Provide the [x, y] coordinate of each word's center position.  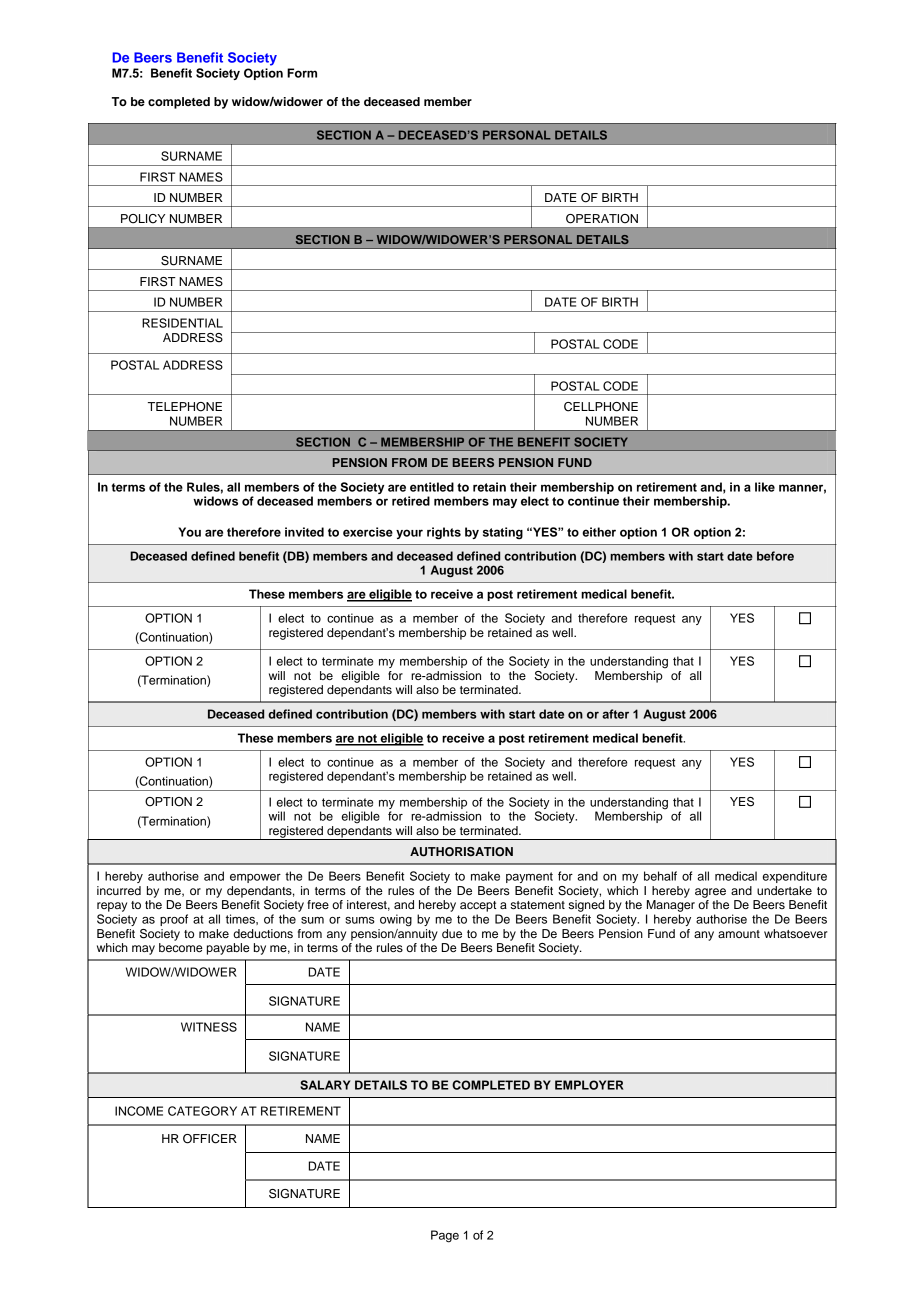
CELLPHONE [601, 407]
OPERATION [602, 219]
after [615, 714]
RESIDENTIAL [182, 323]
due [452, 933]
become [181, 947]
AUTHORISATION [461, 852]
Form [302, 73]
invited [304, 532]
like [765, 487]
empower [255, 878]
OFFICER [210, 1139]
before [775, 556]
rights [444, 533]
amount [739, 934]
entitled [432, 487]
